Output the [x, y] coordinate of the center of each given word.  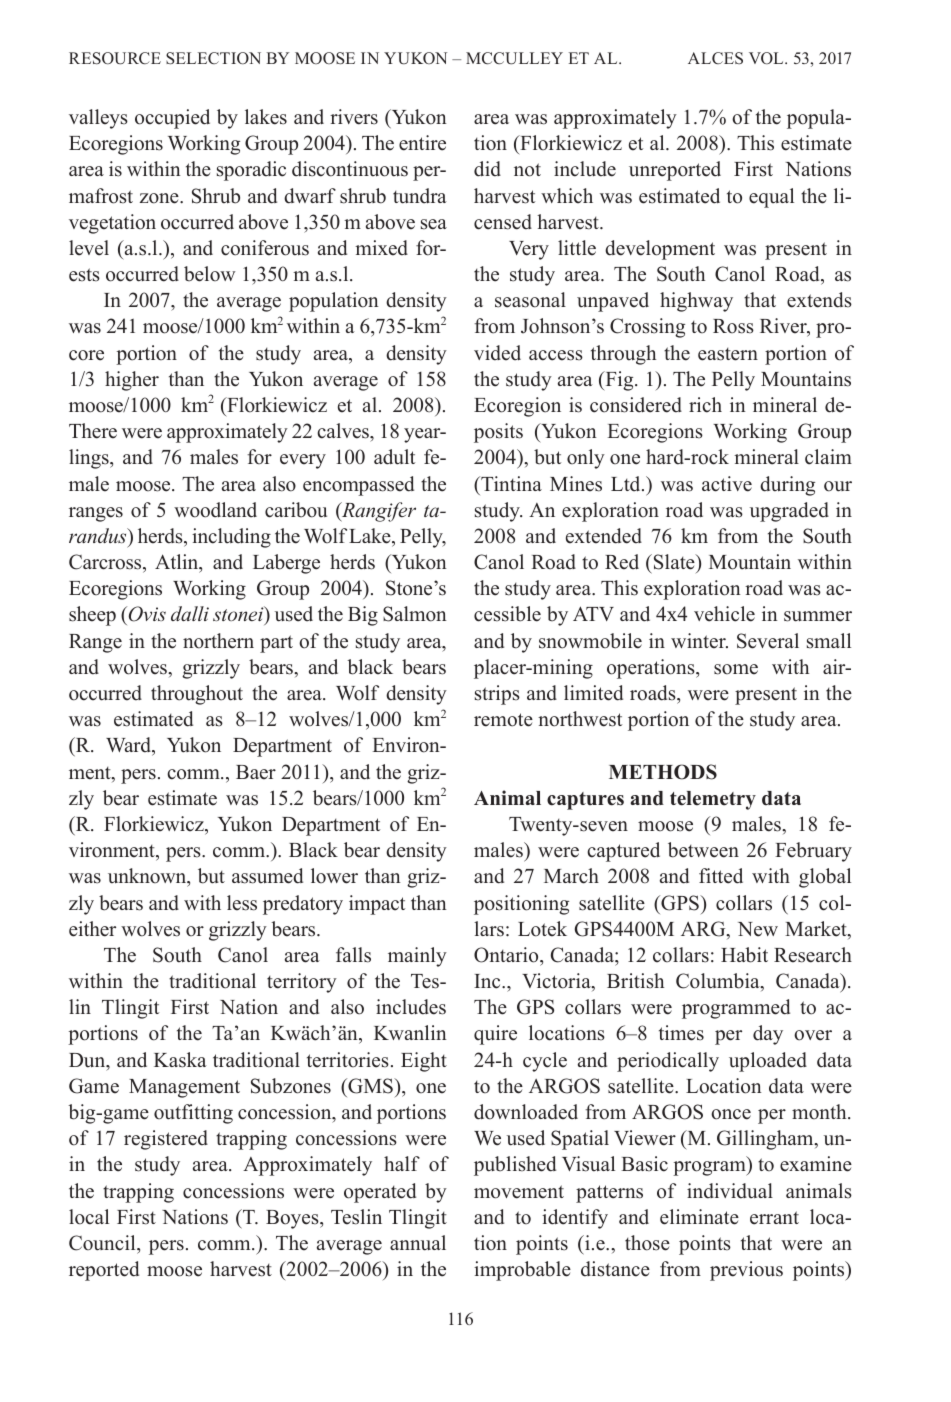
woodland [215, 510]
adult [394, 457]
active [727, 484]
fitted [721, 876]
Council [103, 1243]
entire [422, 143]
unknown [148, 877]
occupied [172, 119]
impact [377, 905]
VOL [767, 58]
